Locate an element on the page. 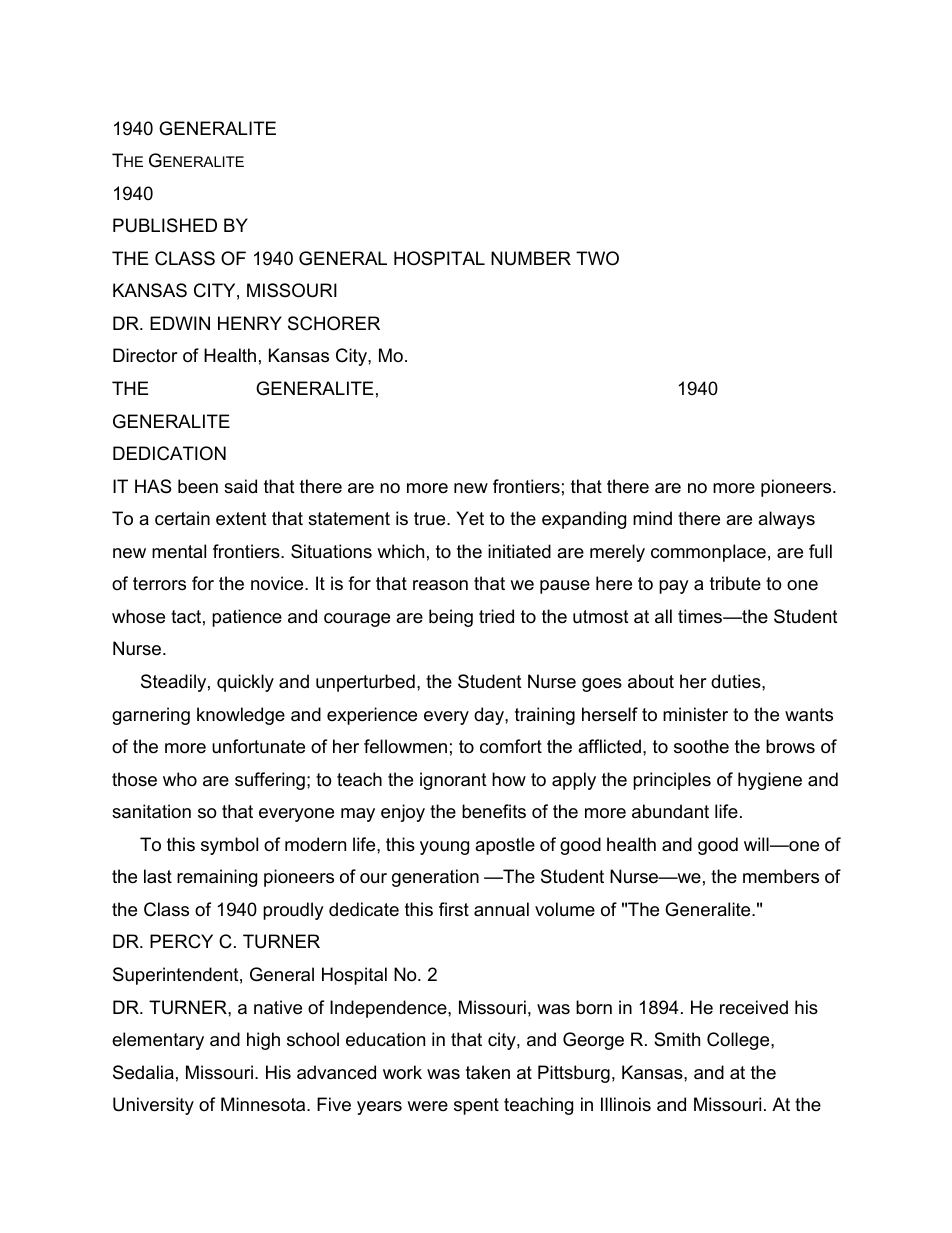 The width and height of the page is (952, 1233). PUBLISHED is located at coordinates (165, 225).
